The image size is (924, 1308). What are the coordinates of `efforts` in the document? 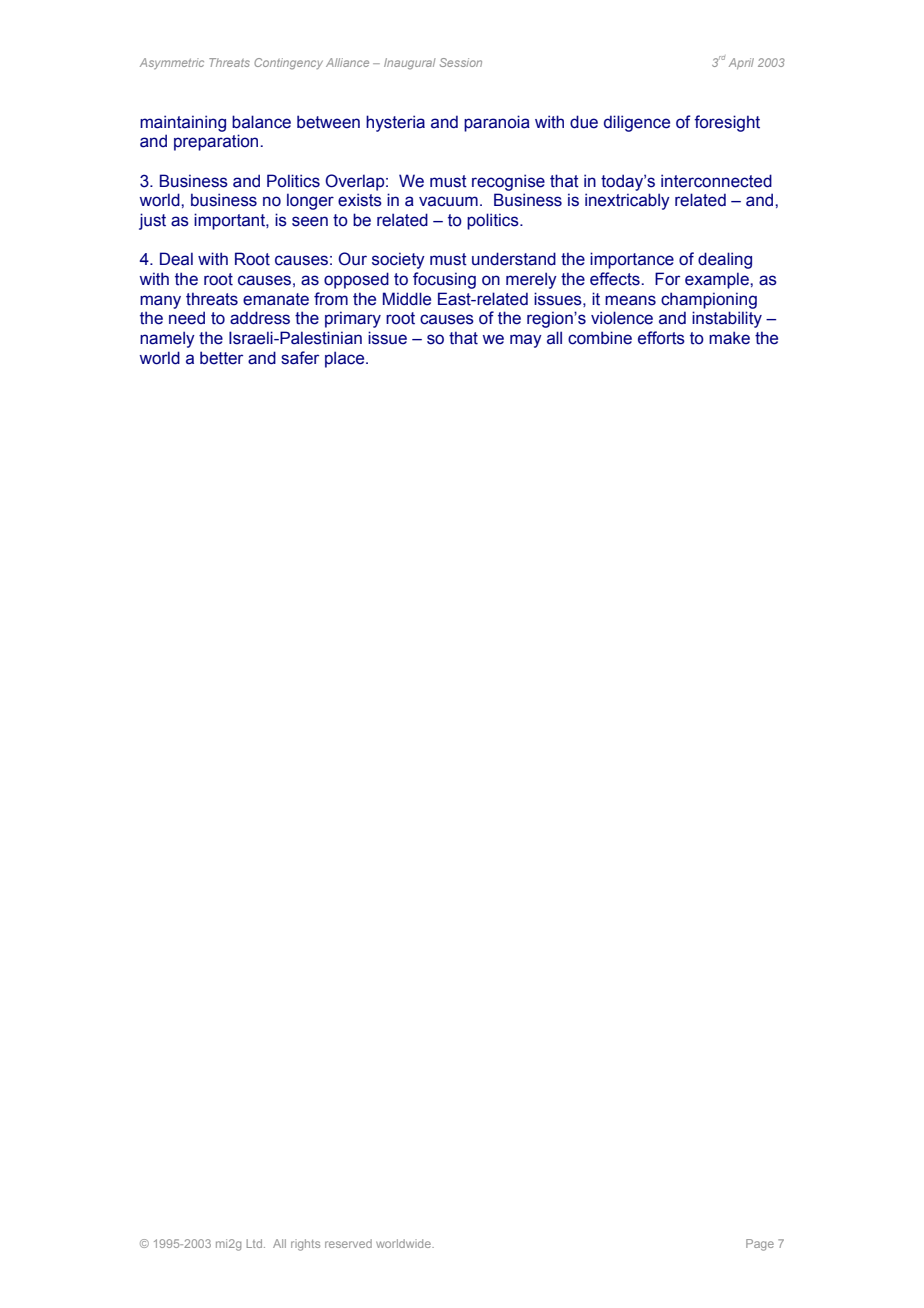 It's located at (661, 338).
